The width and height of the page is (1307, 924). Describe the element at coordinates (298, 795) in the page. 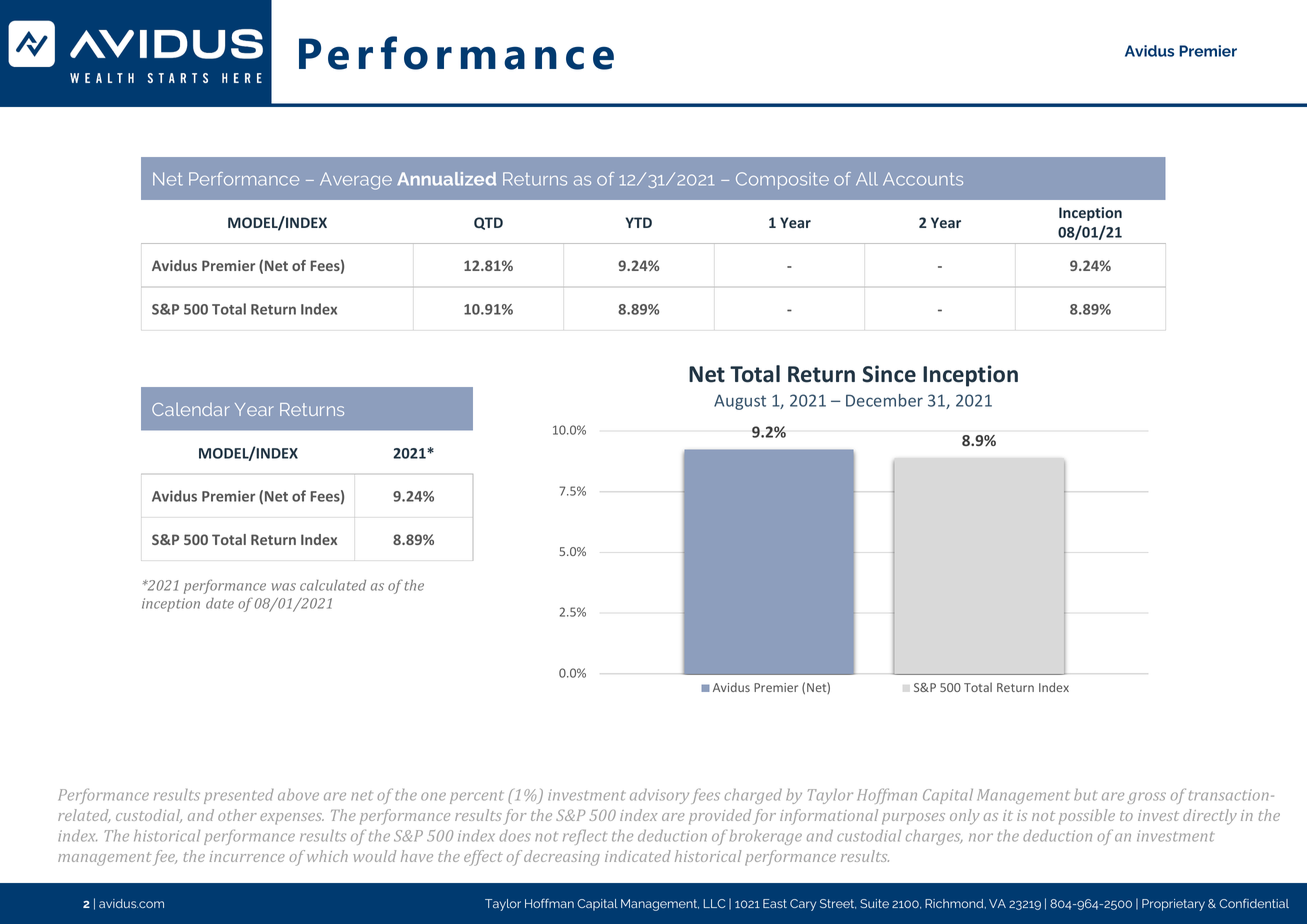

I see `above` at that location.
